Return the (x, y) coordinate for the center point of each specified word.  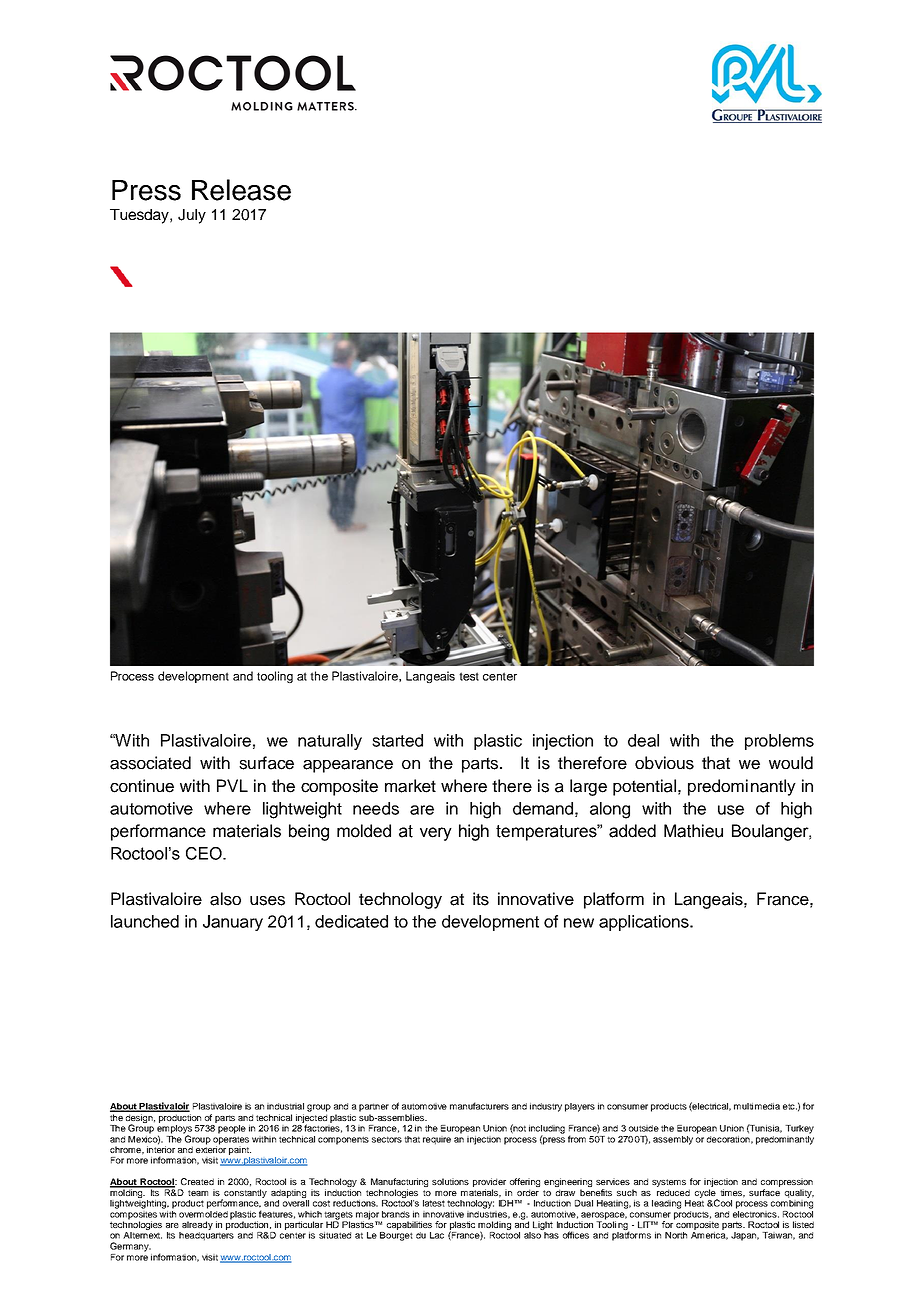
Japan (745, 1236)
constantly (244, 1194)
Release (241, 190)
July (192, 216)
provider (489, 1182)
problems (779, 742)
